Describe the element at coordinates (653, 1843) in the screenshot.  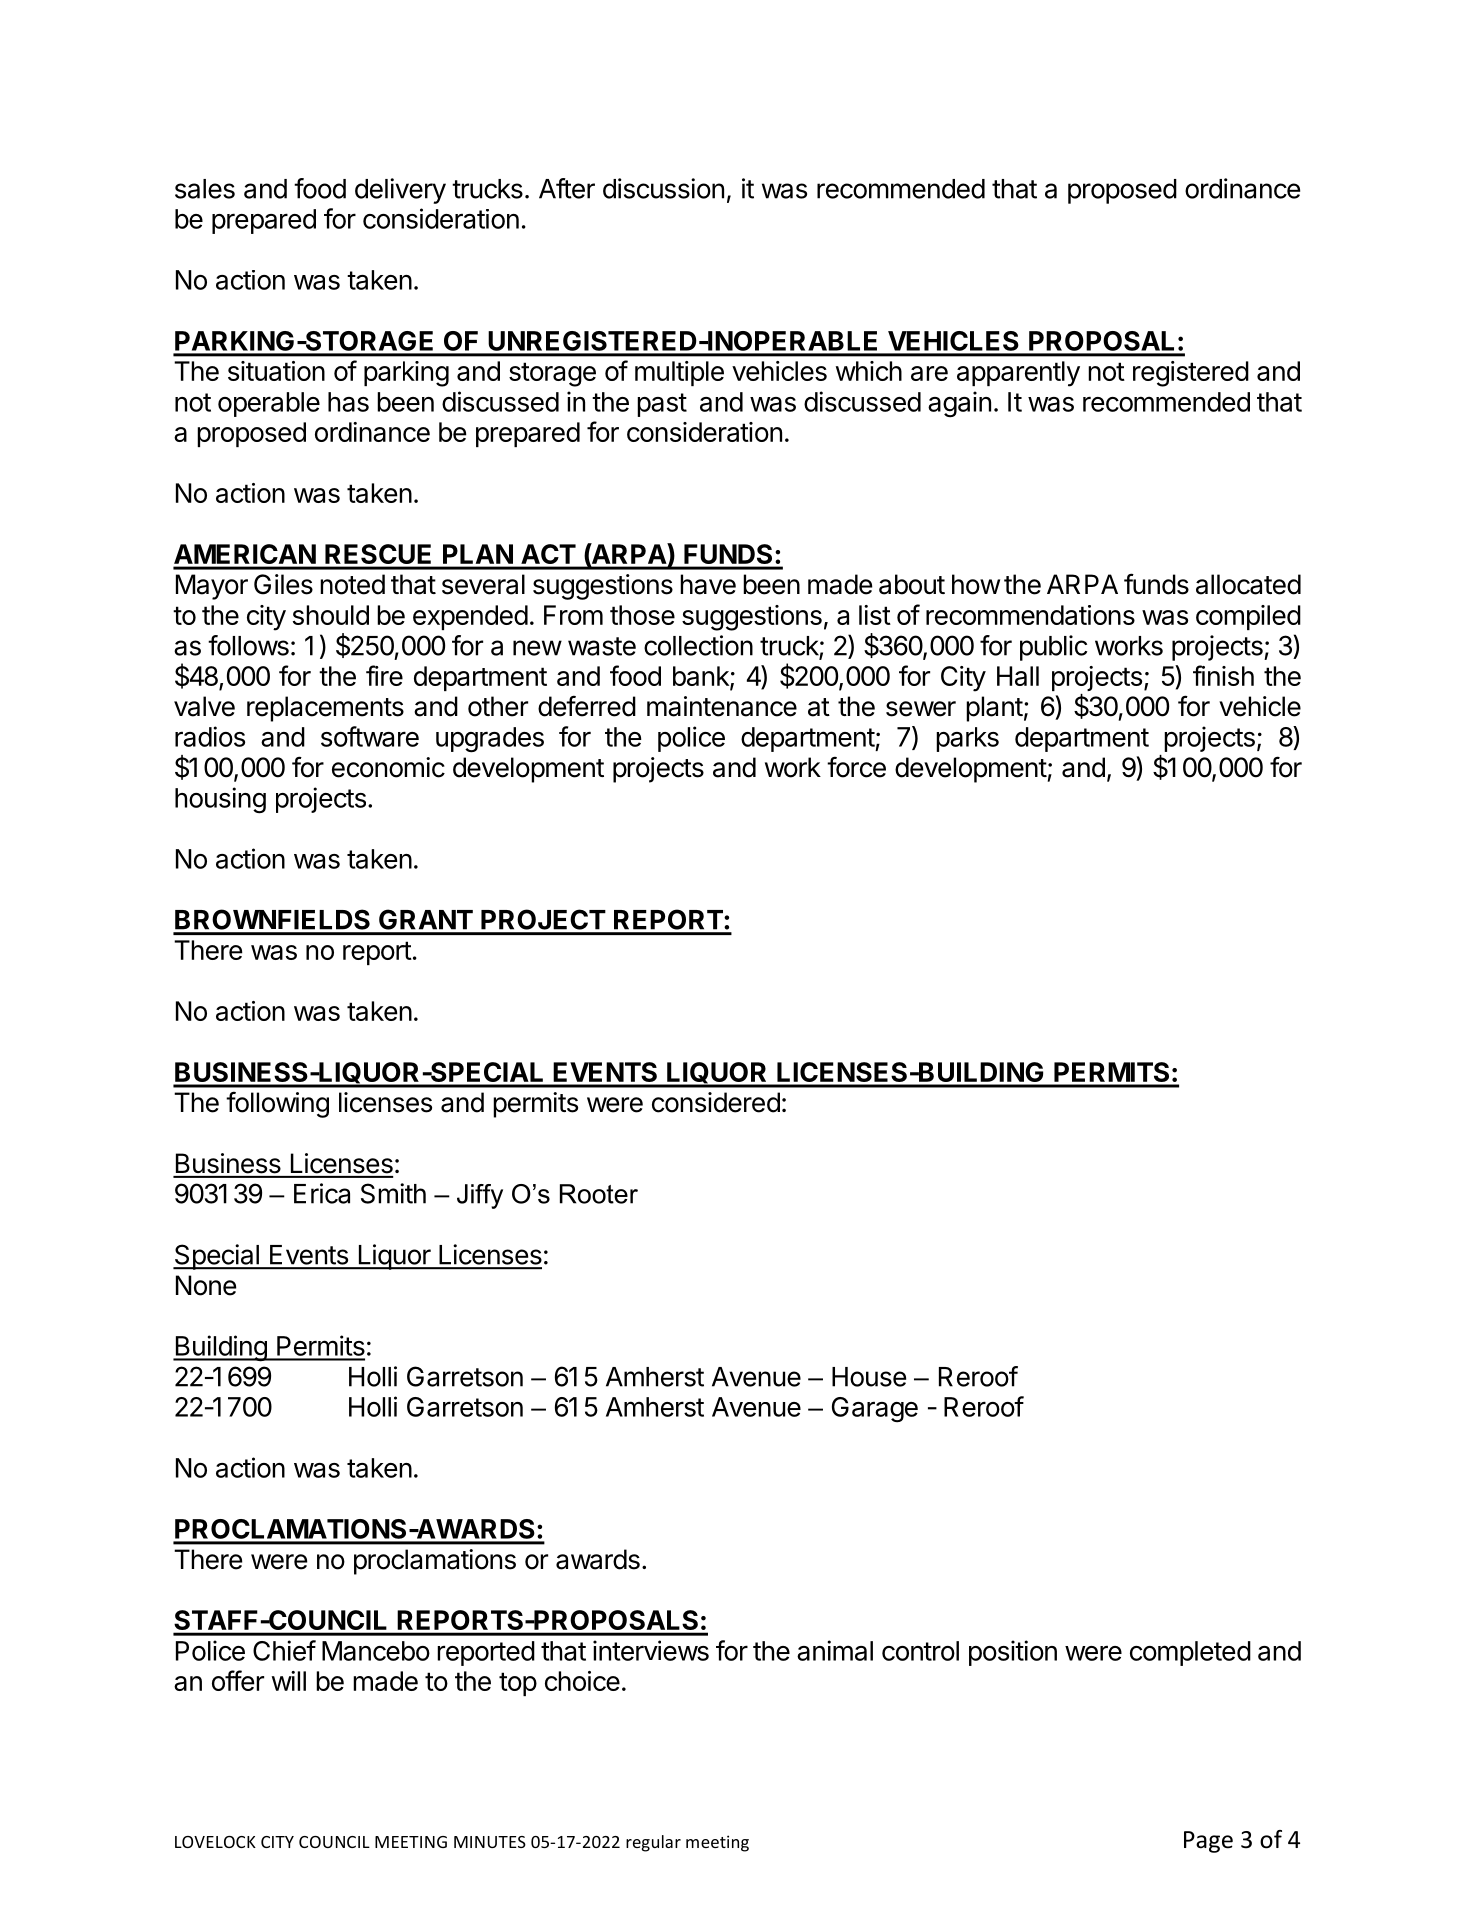
I see `regular` at that location.
